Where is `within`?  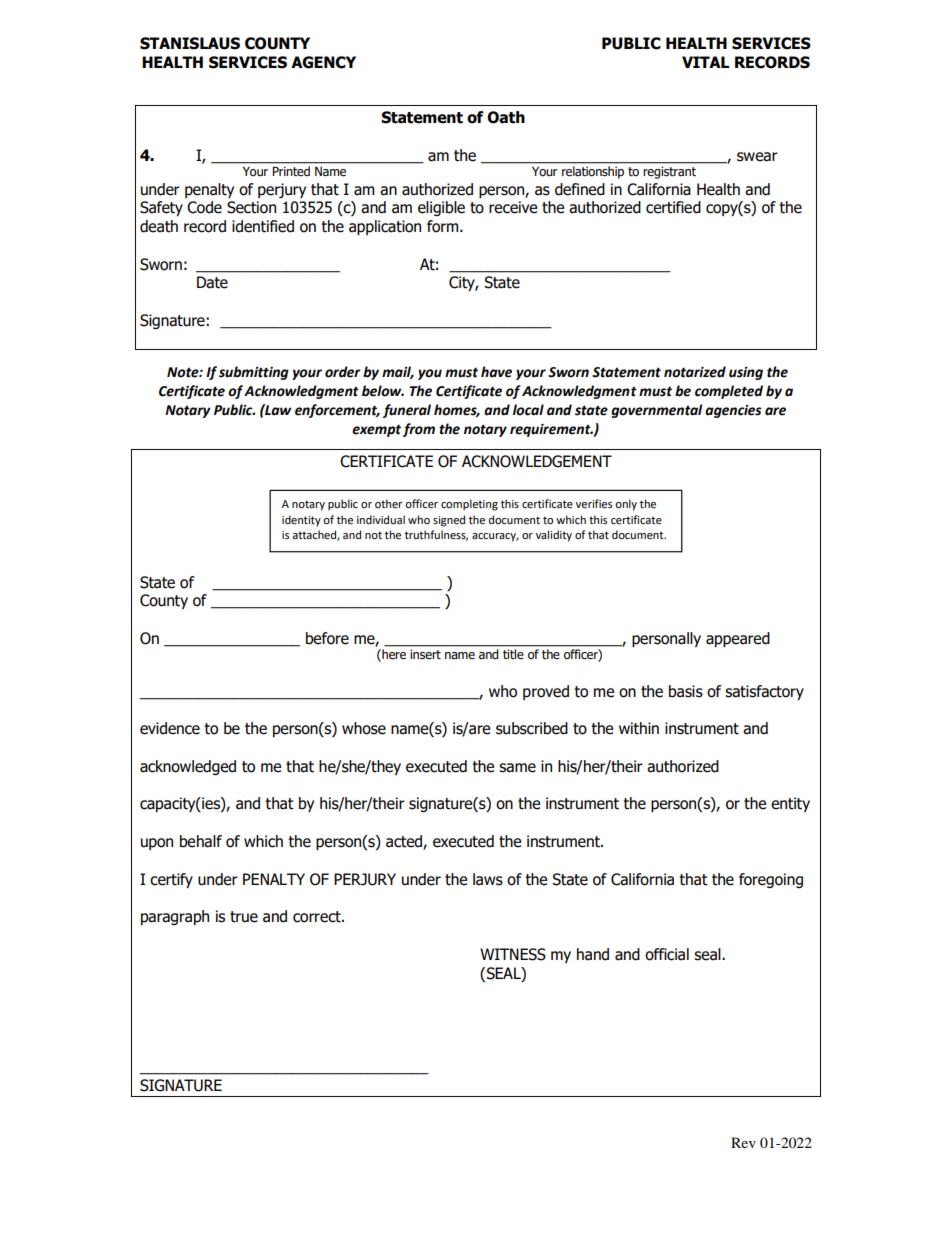
within is located at coordinates (639, 728).
